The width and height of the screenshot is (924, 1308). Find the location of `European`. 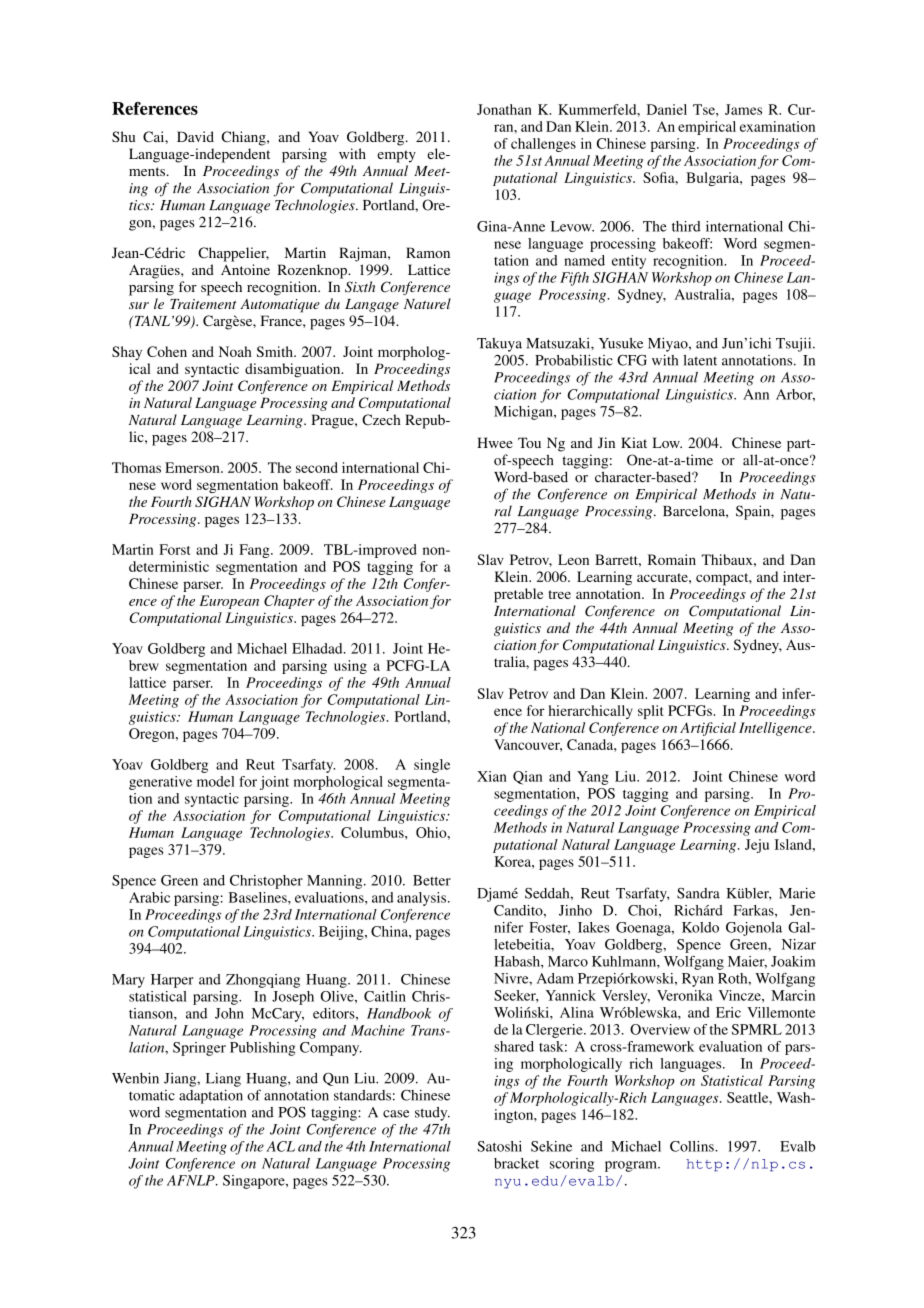

European is located at coordinates (229, 602).
